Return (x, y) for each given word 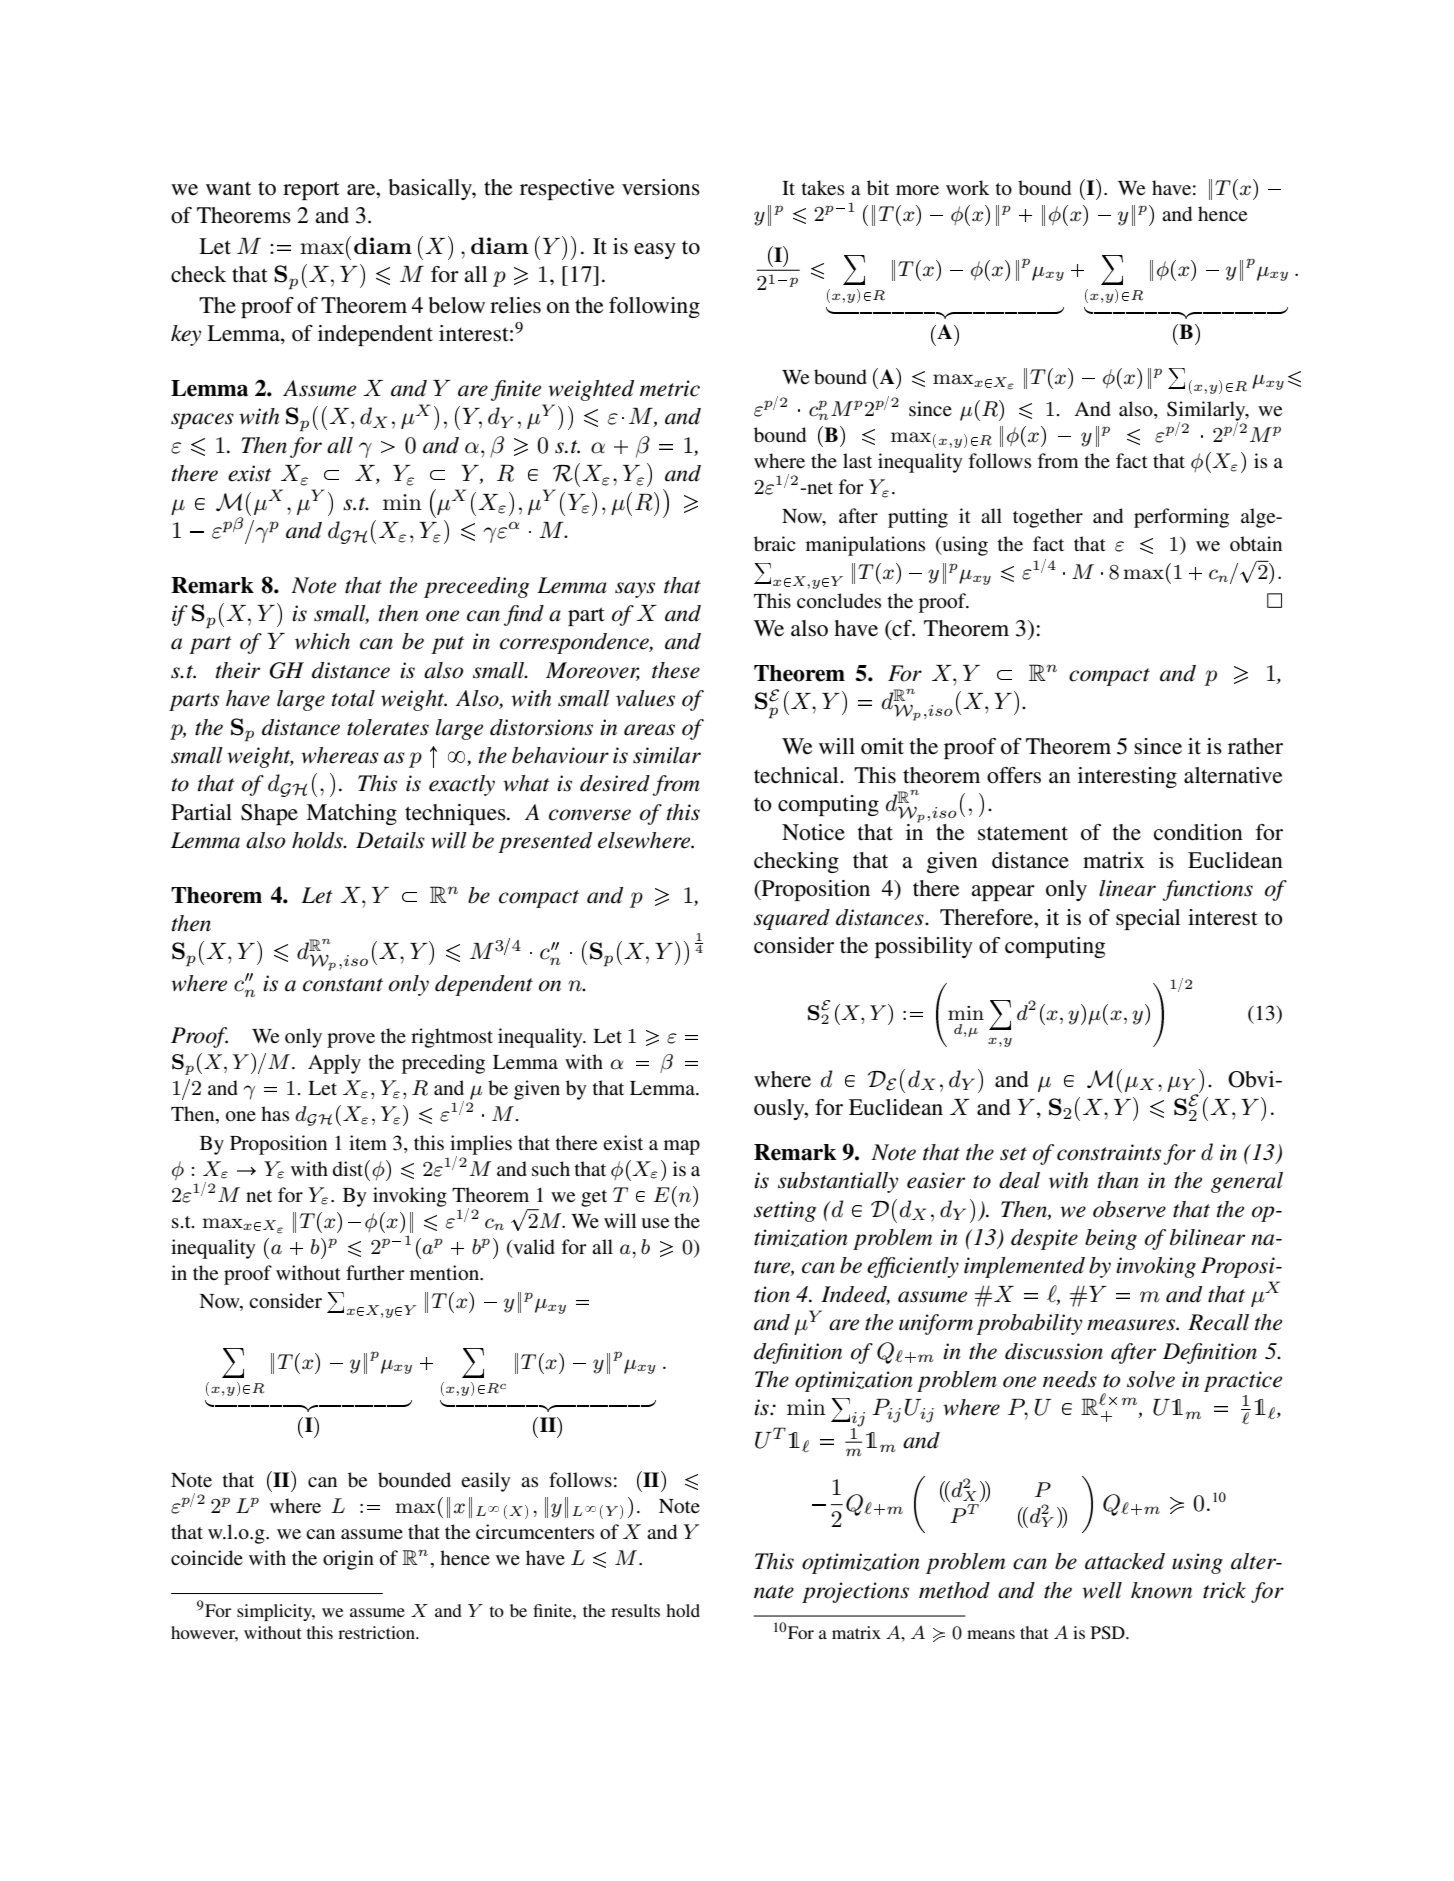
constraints (1109, 1152)
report (311, 190)
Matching (351, 814)
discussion (1054, 1351)
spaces (202, 421)
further (375, 1273)
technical (797, 775)
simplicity (276, 1612)
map (682, 1147)
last (857, 460)
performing (1181, 518)
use (655, 1223)
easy (655, 251)
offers (1014, 775)
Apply (334, 1064)
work (968, 187)
